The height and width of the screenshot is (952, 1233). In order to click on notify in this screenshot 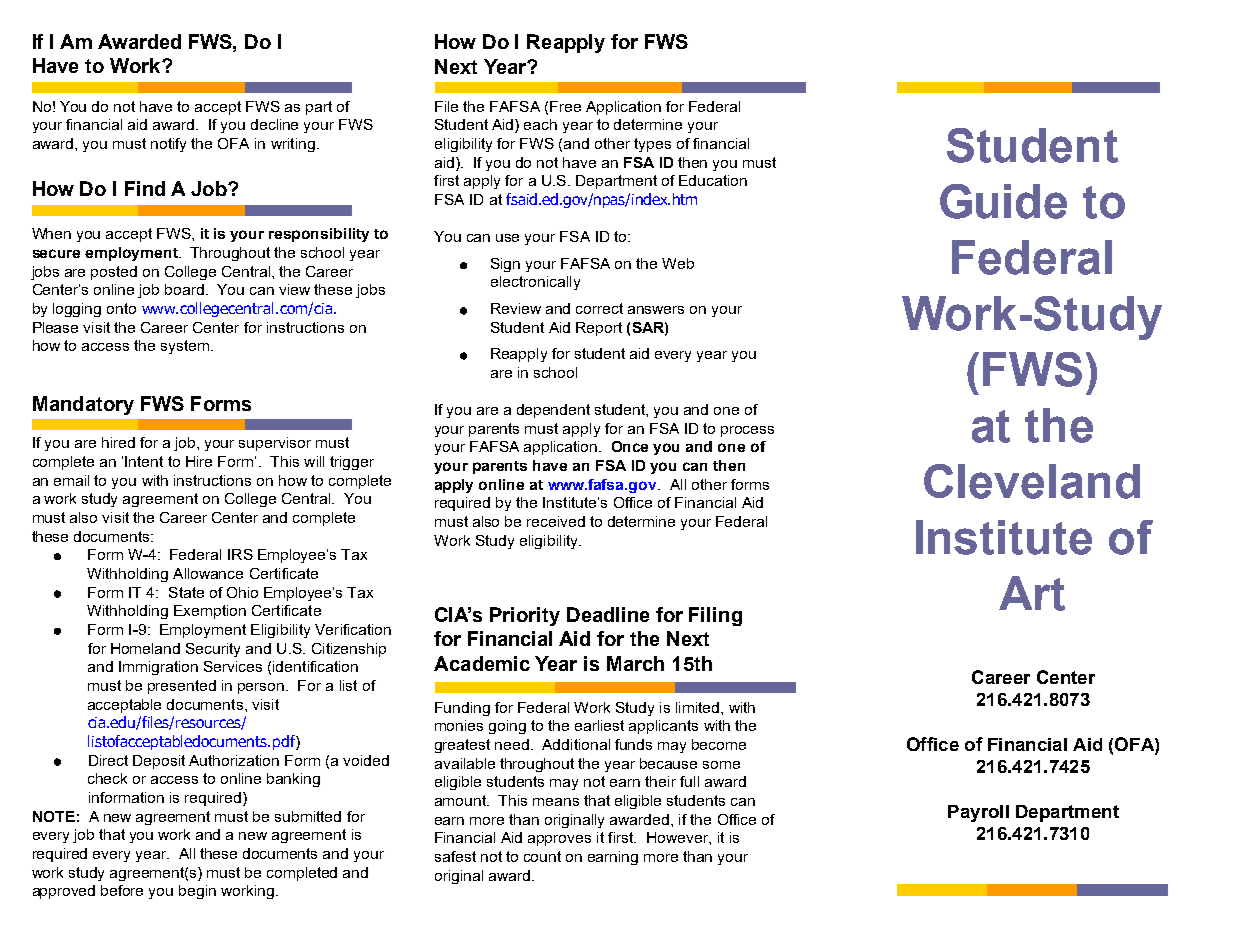, I will do `click(168, 145)`.
